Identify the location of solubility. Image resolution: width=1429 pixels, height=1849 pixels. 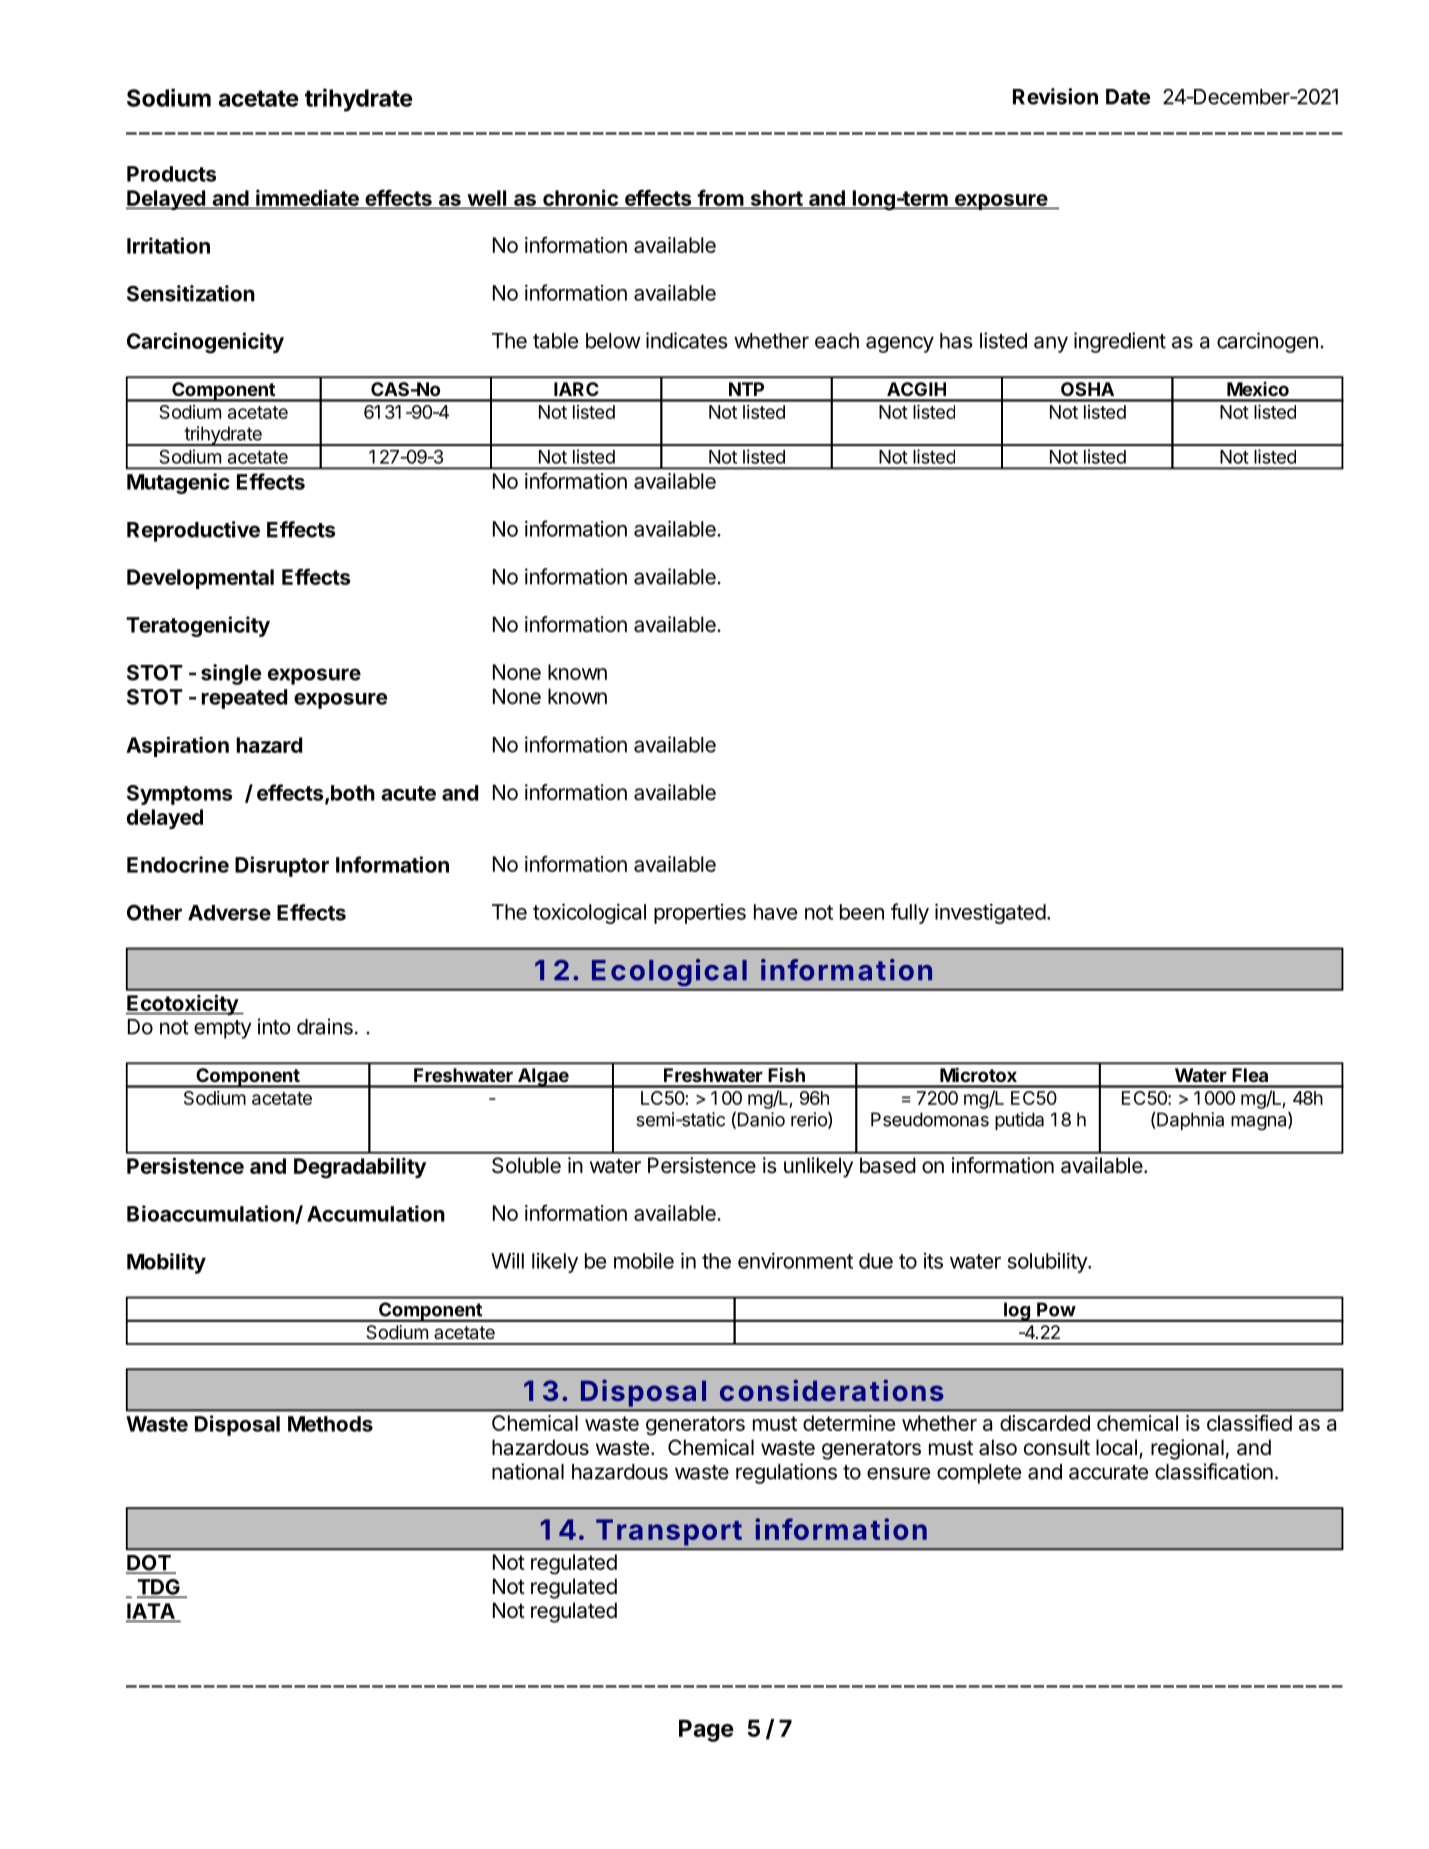
(1048, 1263).
